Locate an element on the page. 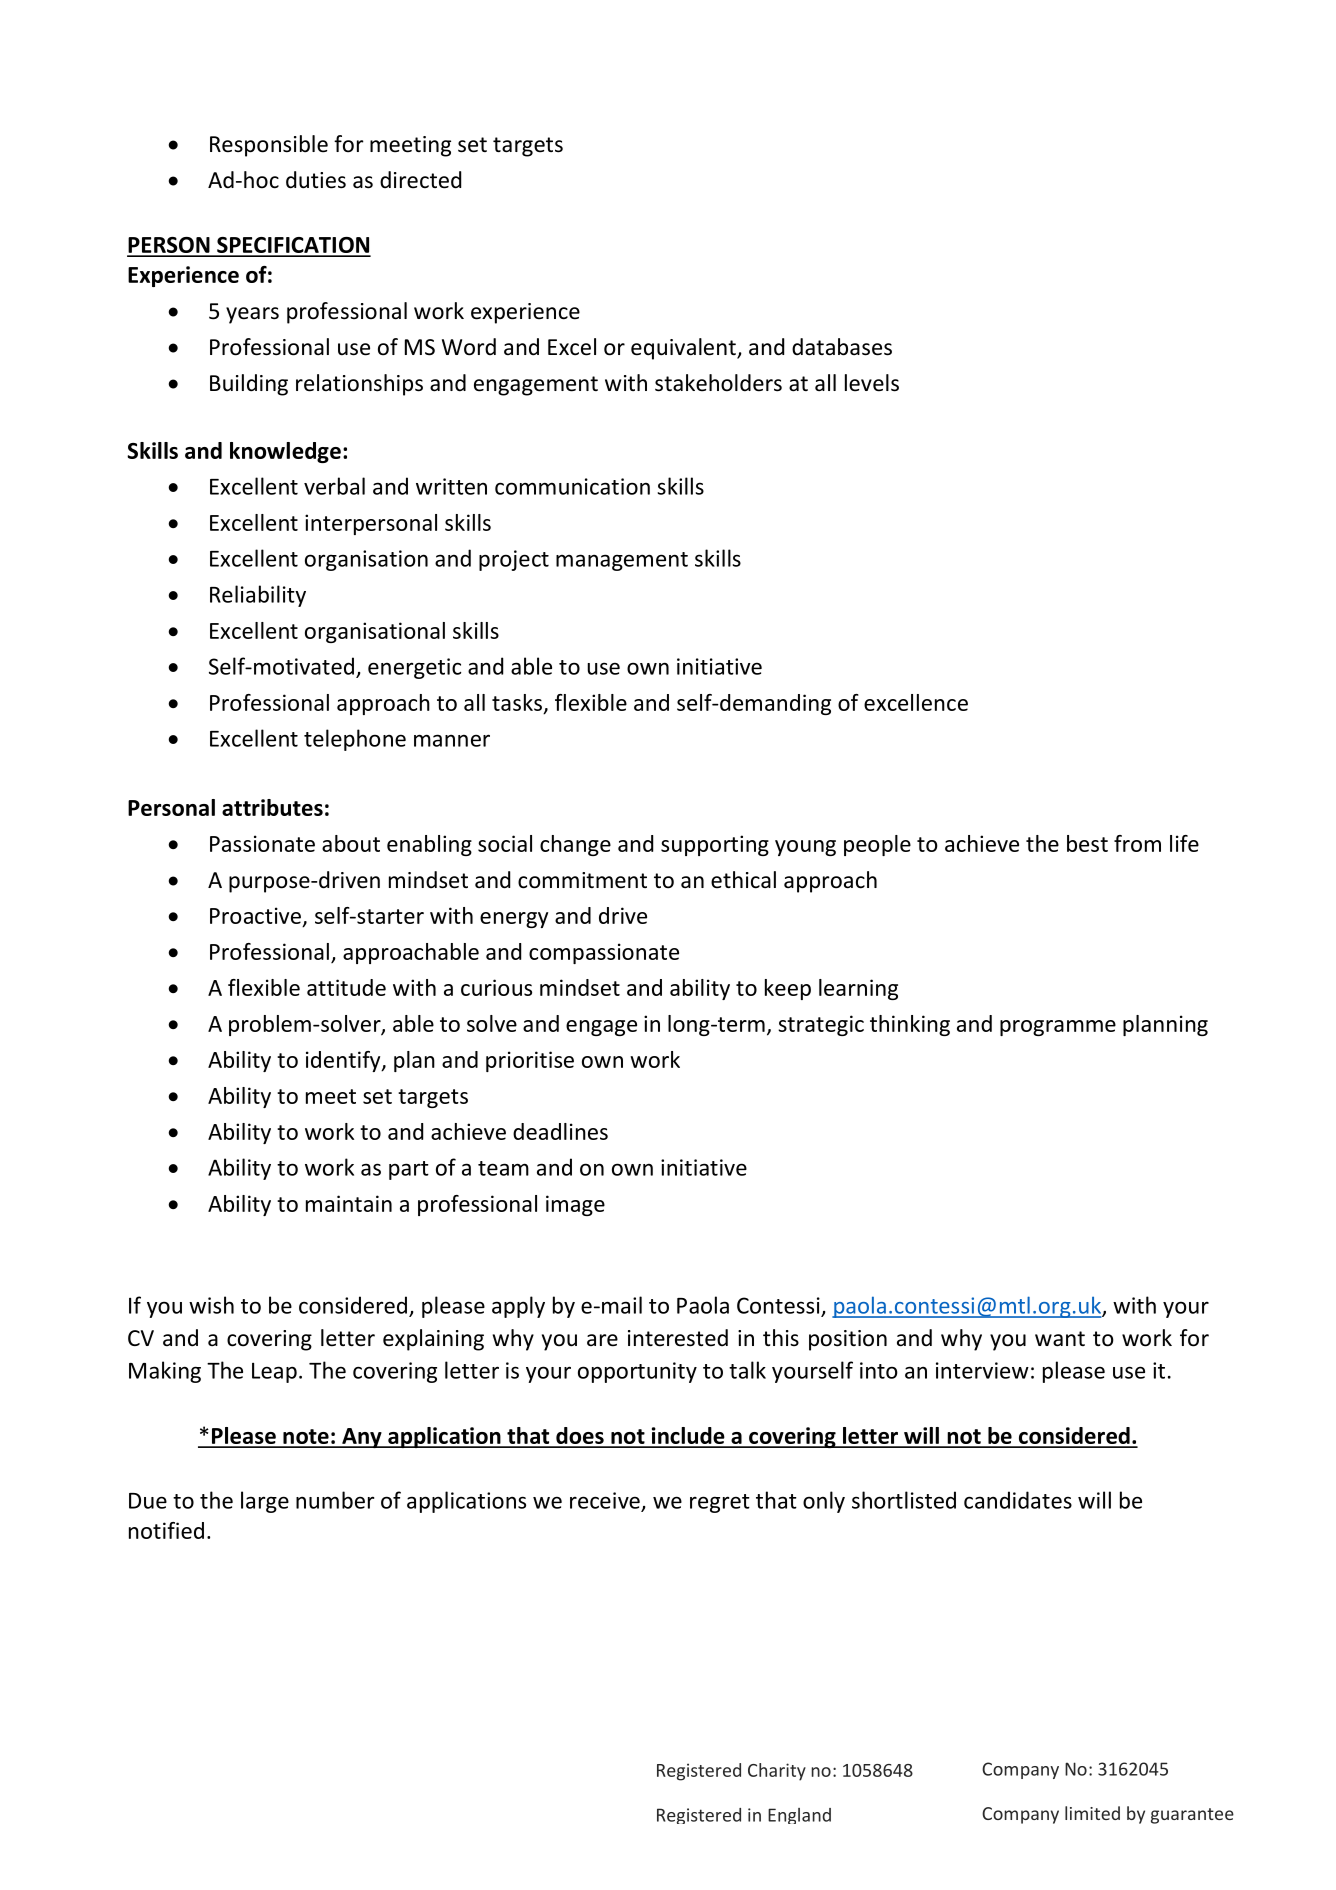 Image resolution: width=1336 pixels, height=1890 pixels. equivalent is located at coordinates (684, 349).
